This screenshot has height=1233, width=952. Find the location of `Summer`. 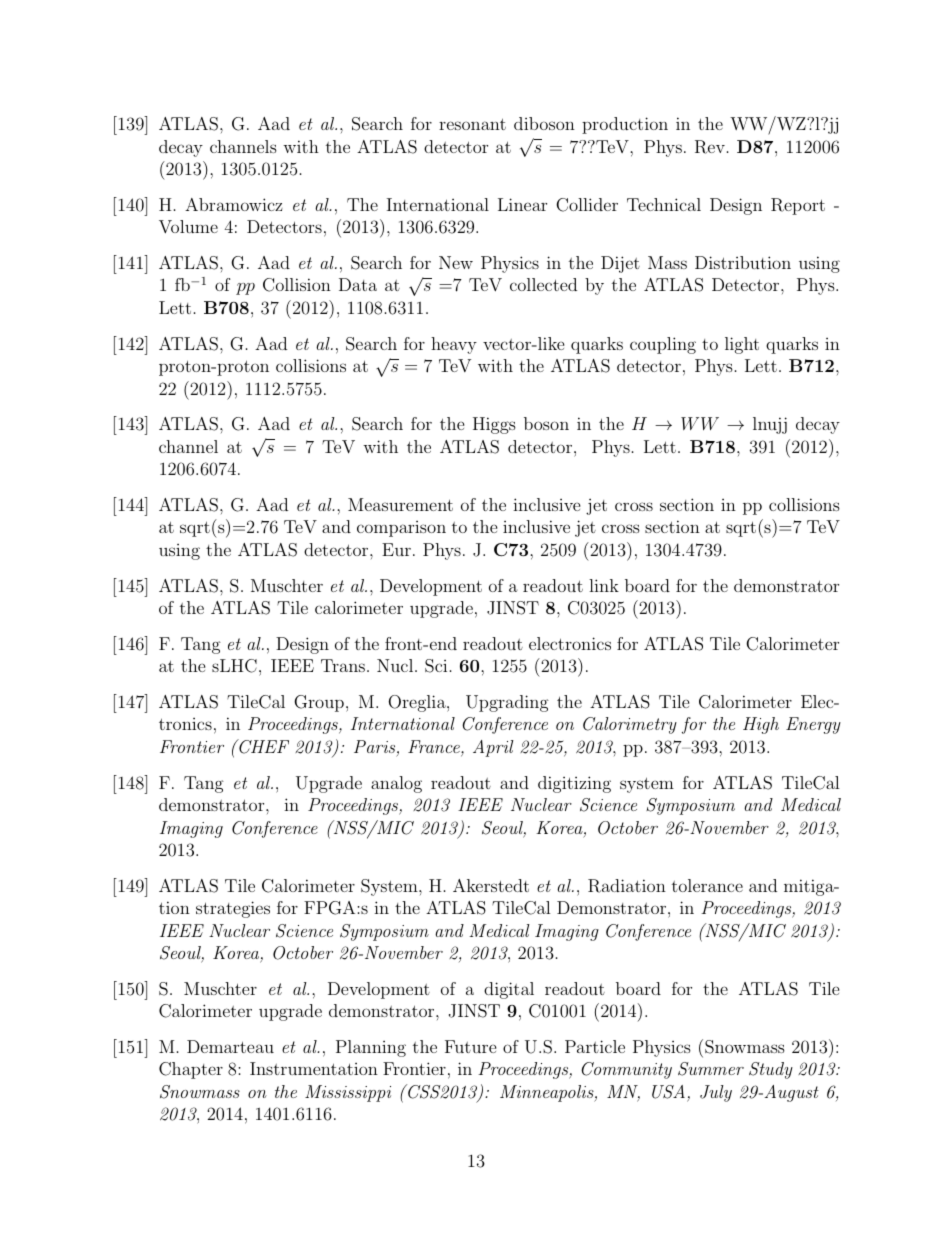

Summer is located at coordinates (711, 1069).
